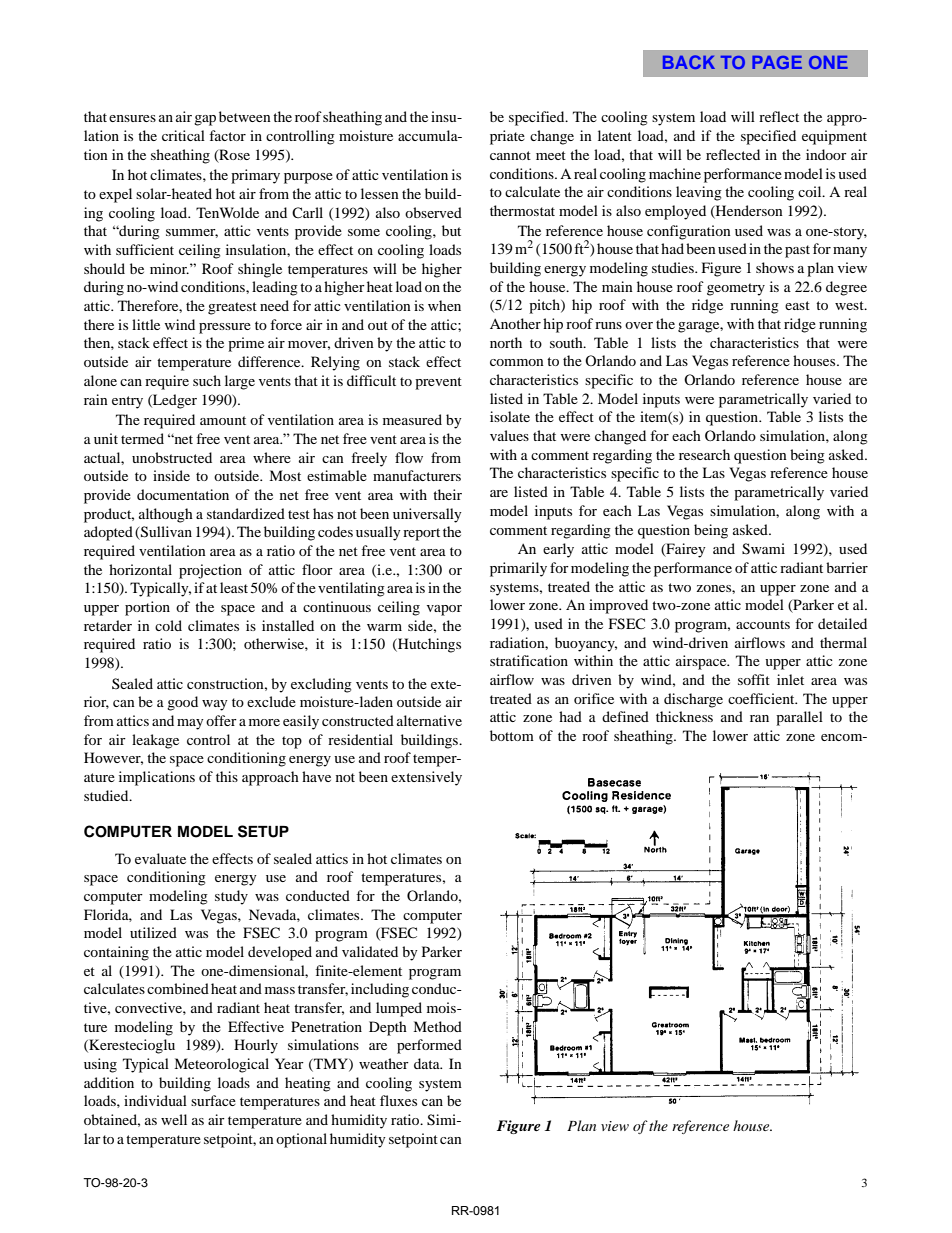  What do you see at coordinates (763, 624) in the screenshot?
I see `accounts` at bounding box center [763, 624].
